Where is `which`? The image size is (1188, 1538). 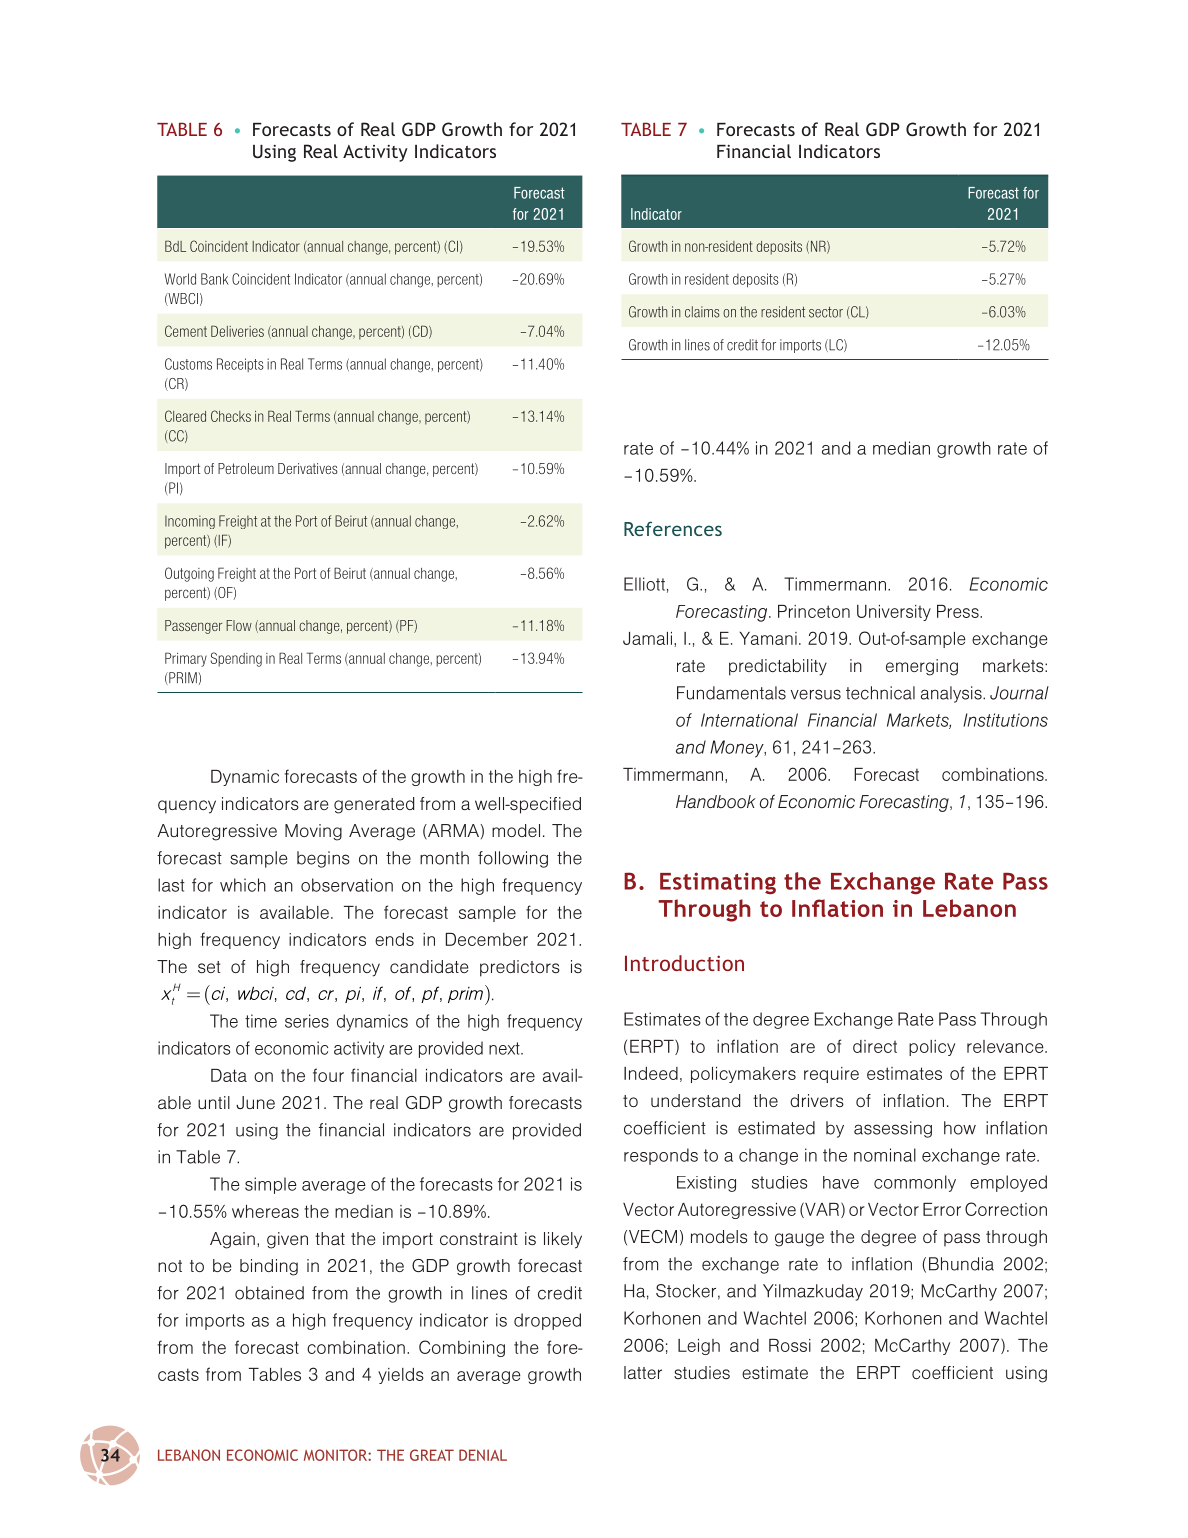
which is located at coordinates (243, 885).
